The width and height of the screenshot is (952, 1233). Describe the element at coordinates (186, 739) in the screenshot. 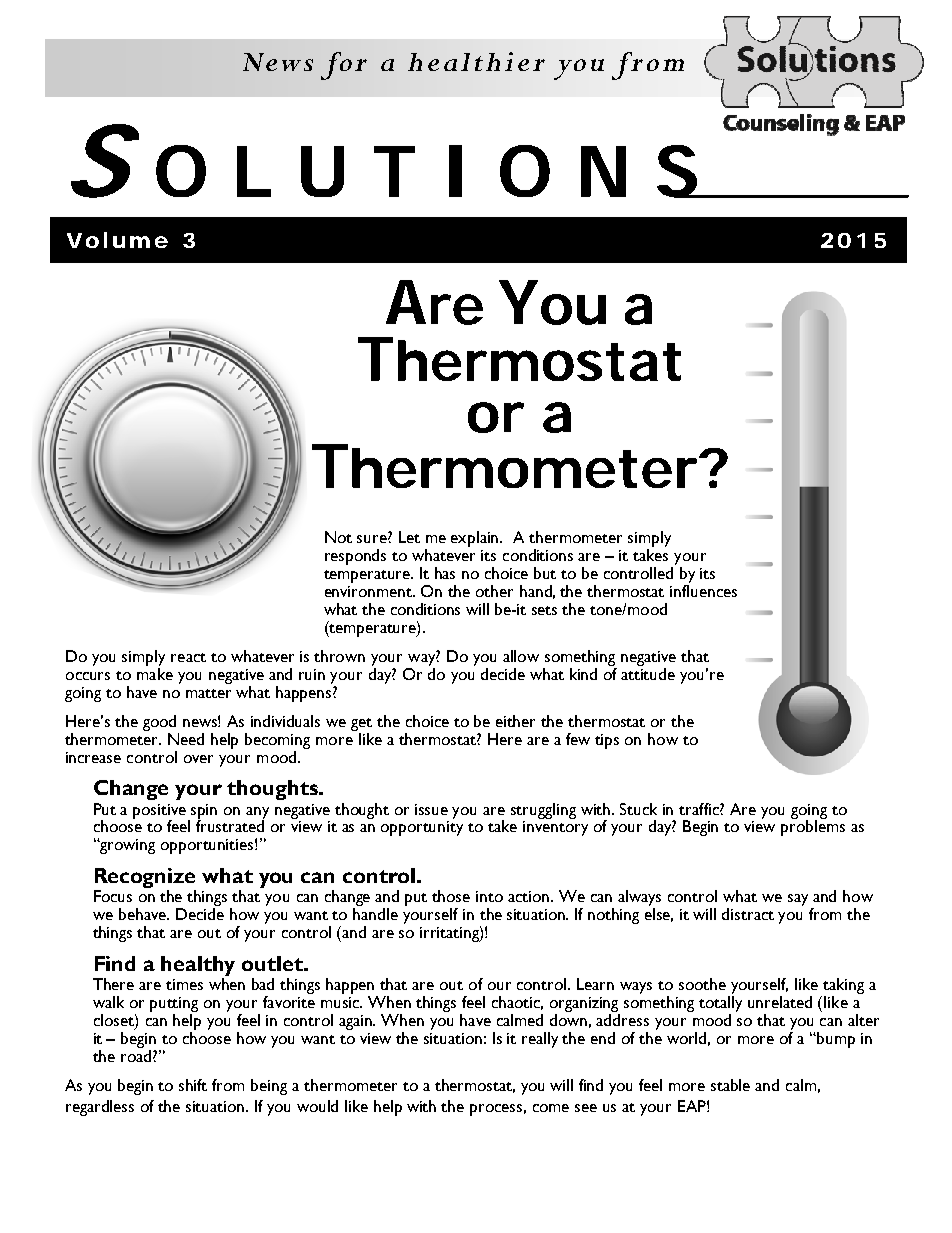

I see `Need` at that location.
